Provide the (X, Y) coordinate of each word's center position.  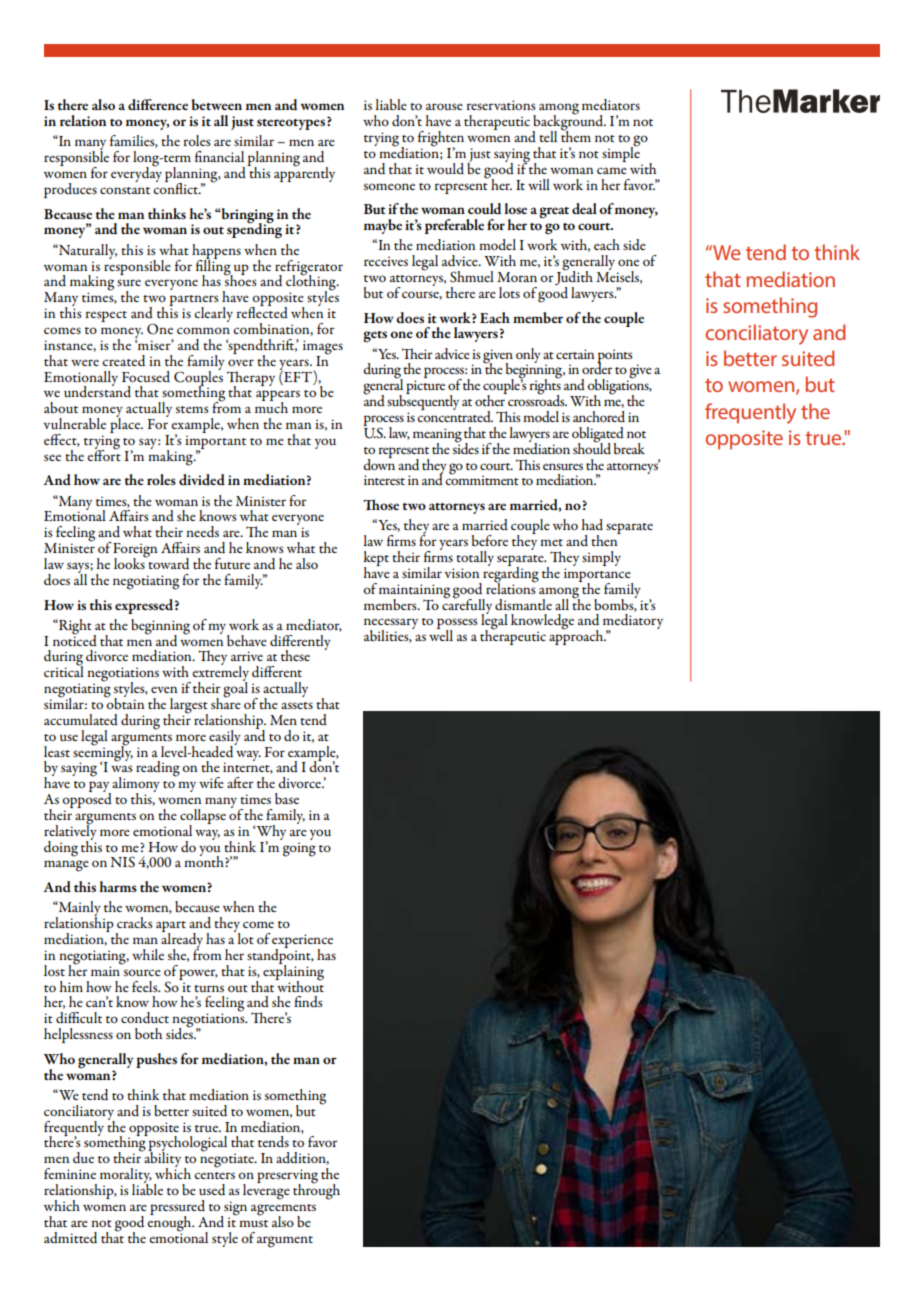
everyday (136, 173)
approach (577, 636)
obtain (124, 702)
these (295, 655)
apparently (304, 173)
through (316, 1190)
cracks (135, 922)
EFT (298, 376)
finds (308, 1001)
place (126, 424)
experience (302, 942)
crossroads (536, 399)
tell (548, 136)
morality (126, 1177)
